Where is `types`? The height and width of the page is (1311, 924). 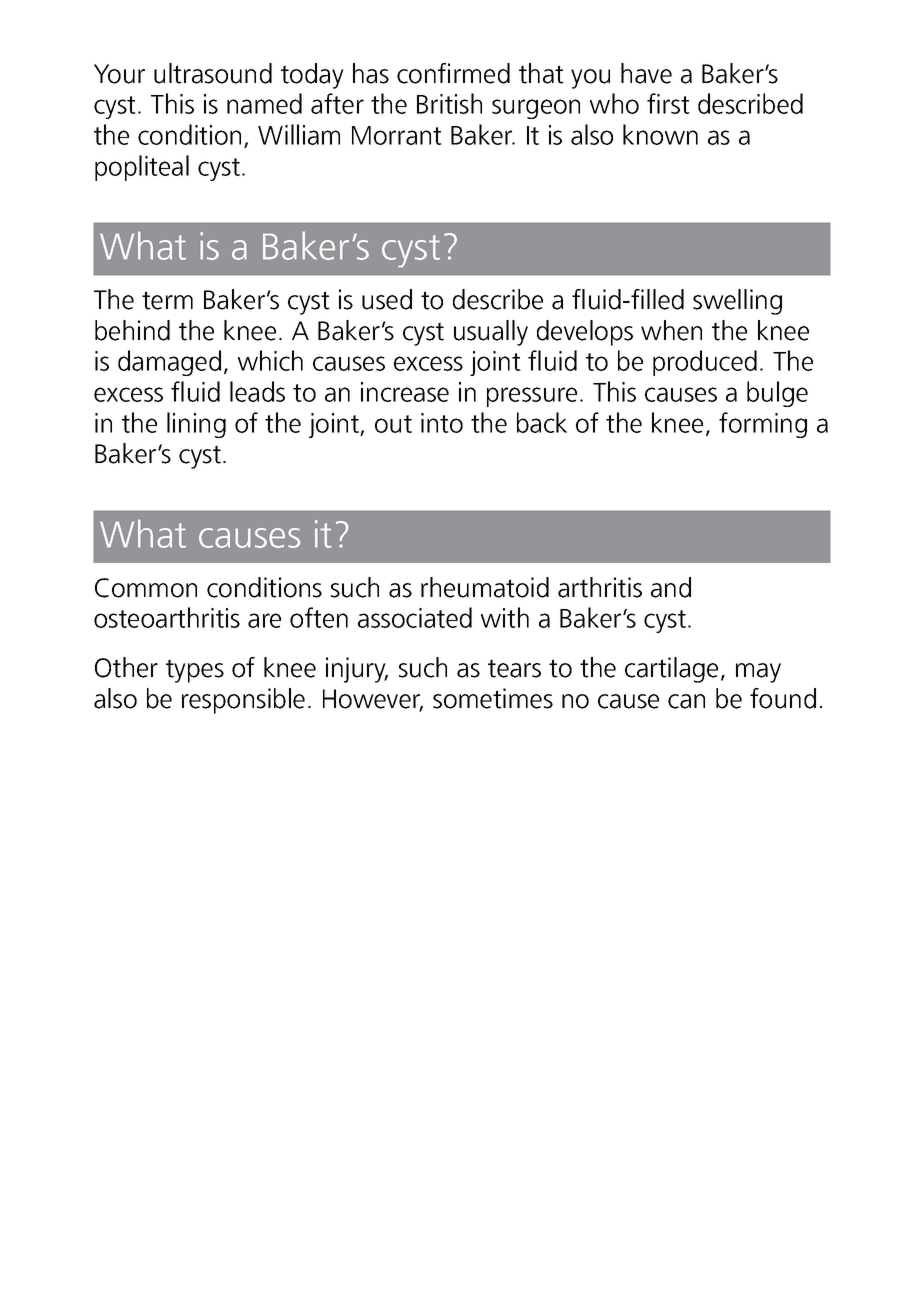 types is located at coordinates (195, 671).
